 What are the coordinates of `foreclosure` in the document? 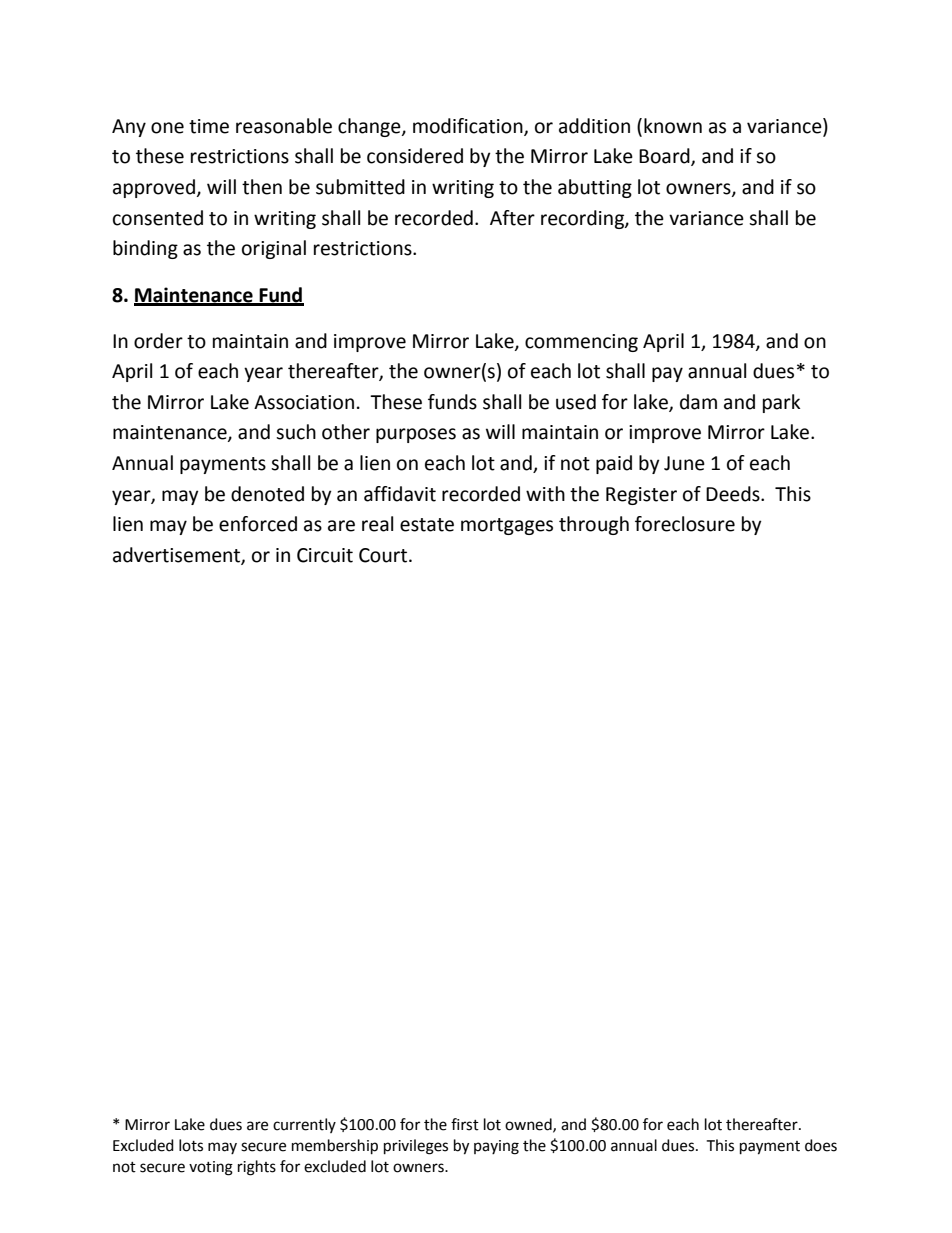 It's located at (685, 524).
